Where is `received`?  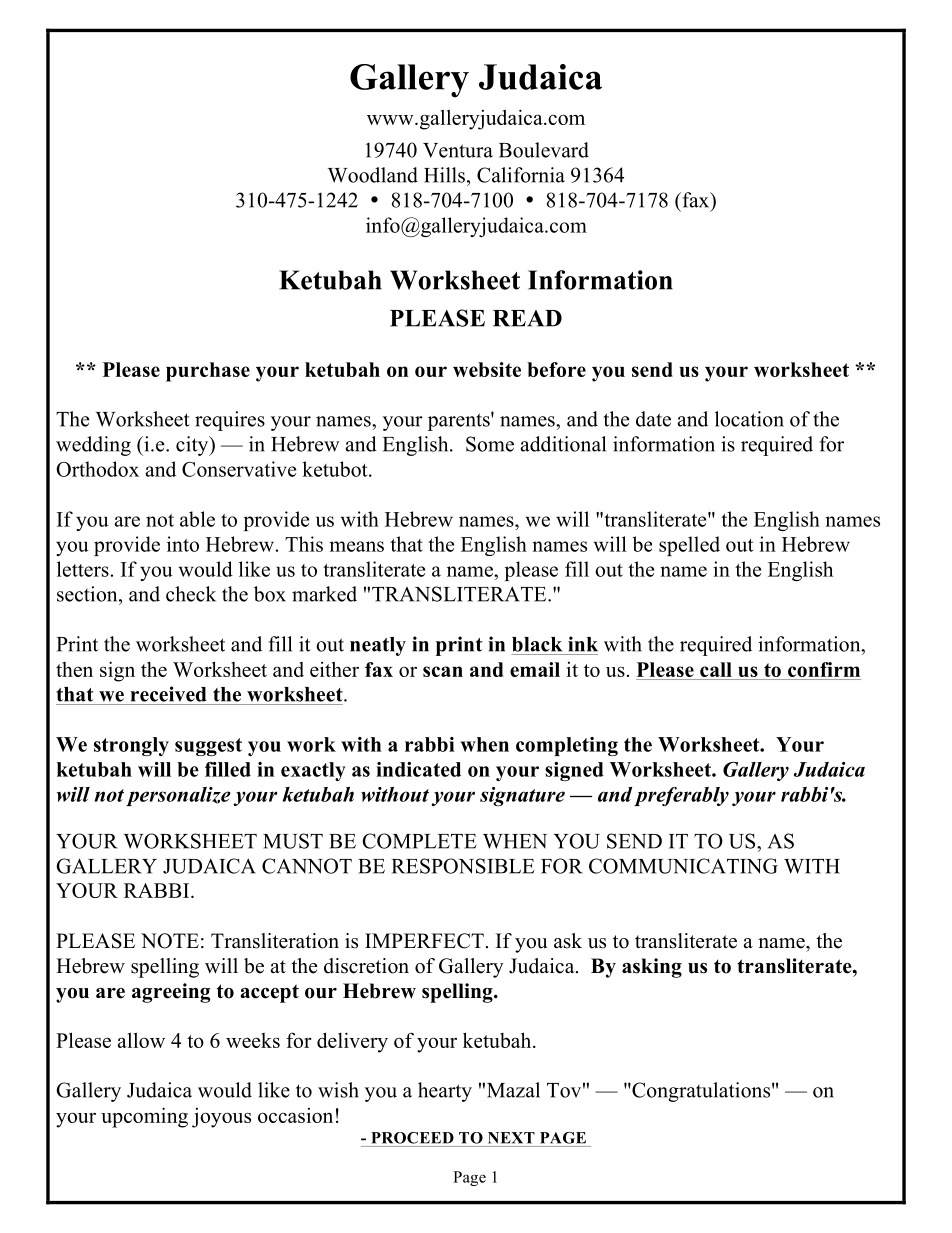 received is located at coordinates (168, 694).
